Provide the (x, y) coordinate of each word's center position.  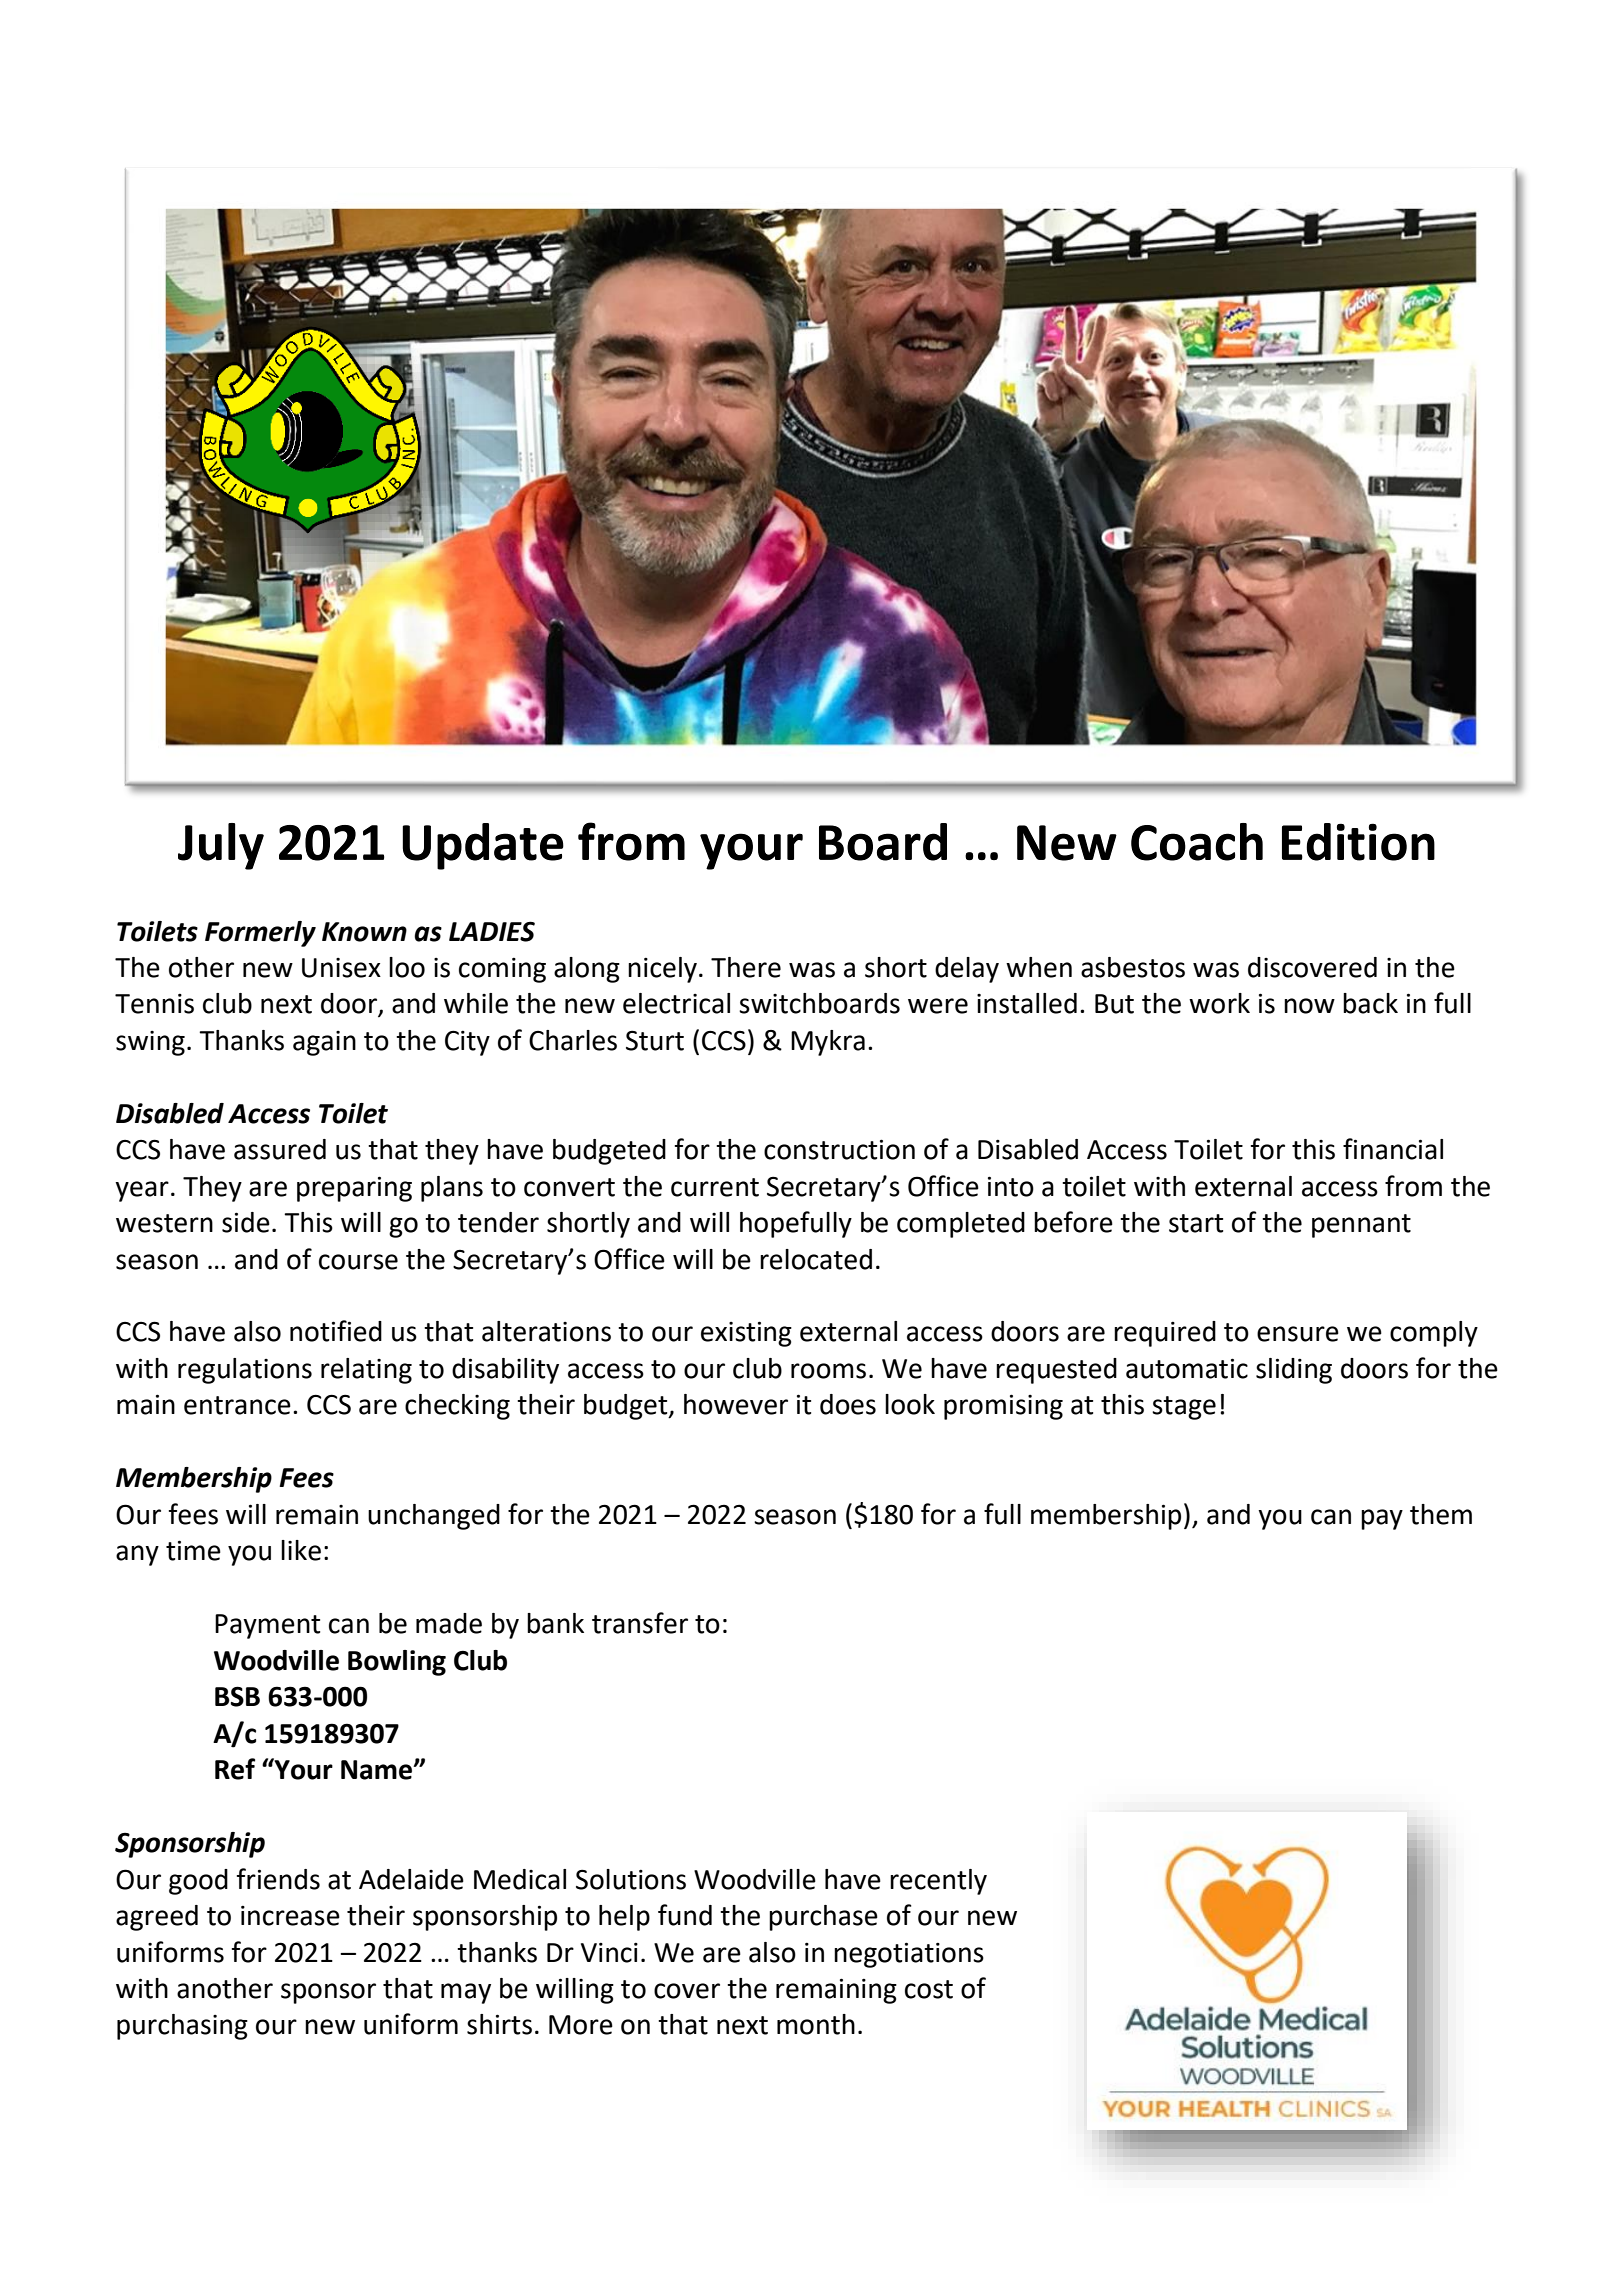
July (221, 846)
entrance (237, 1405)
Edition (1358, 842)
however (736, 1404)
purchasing (182, 2027)
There (746, 967)
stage (1184, 1408)
